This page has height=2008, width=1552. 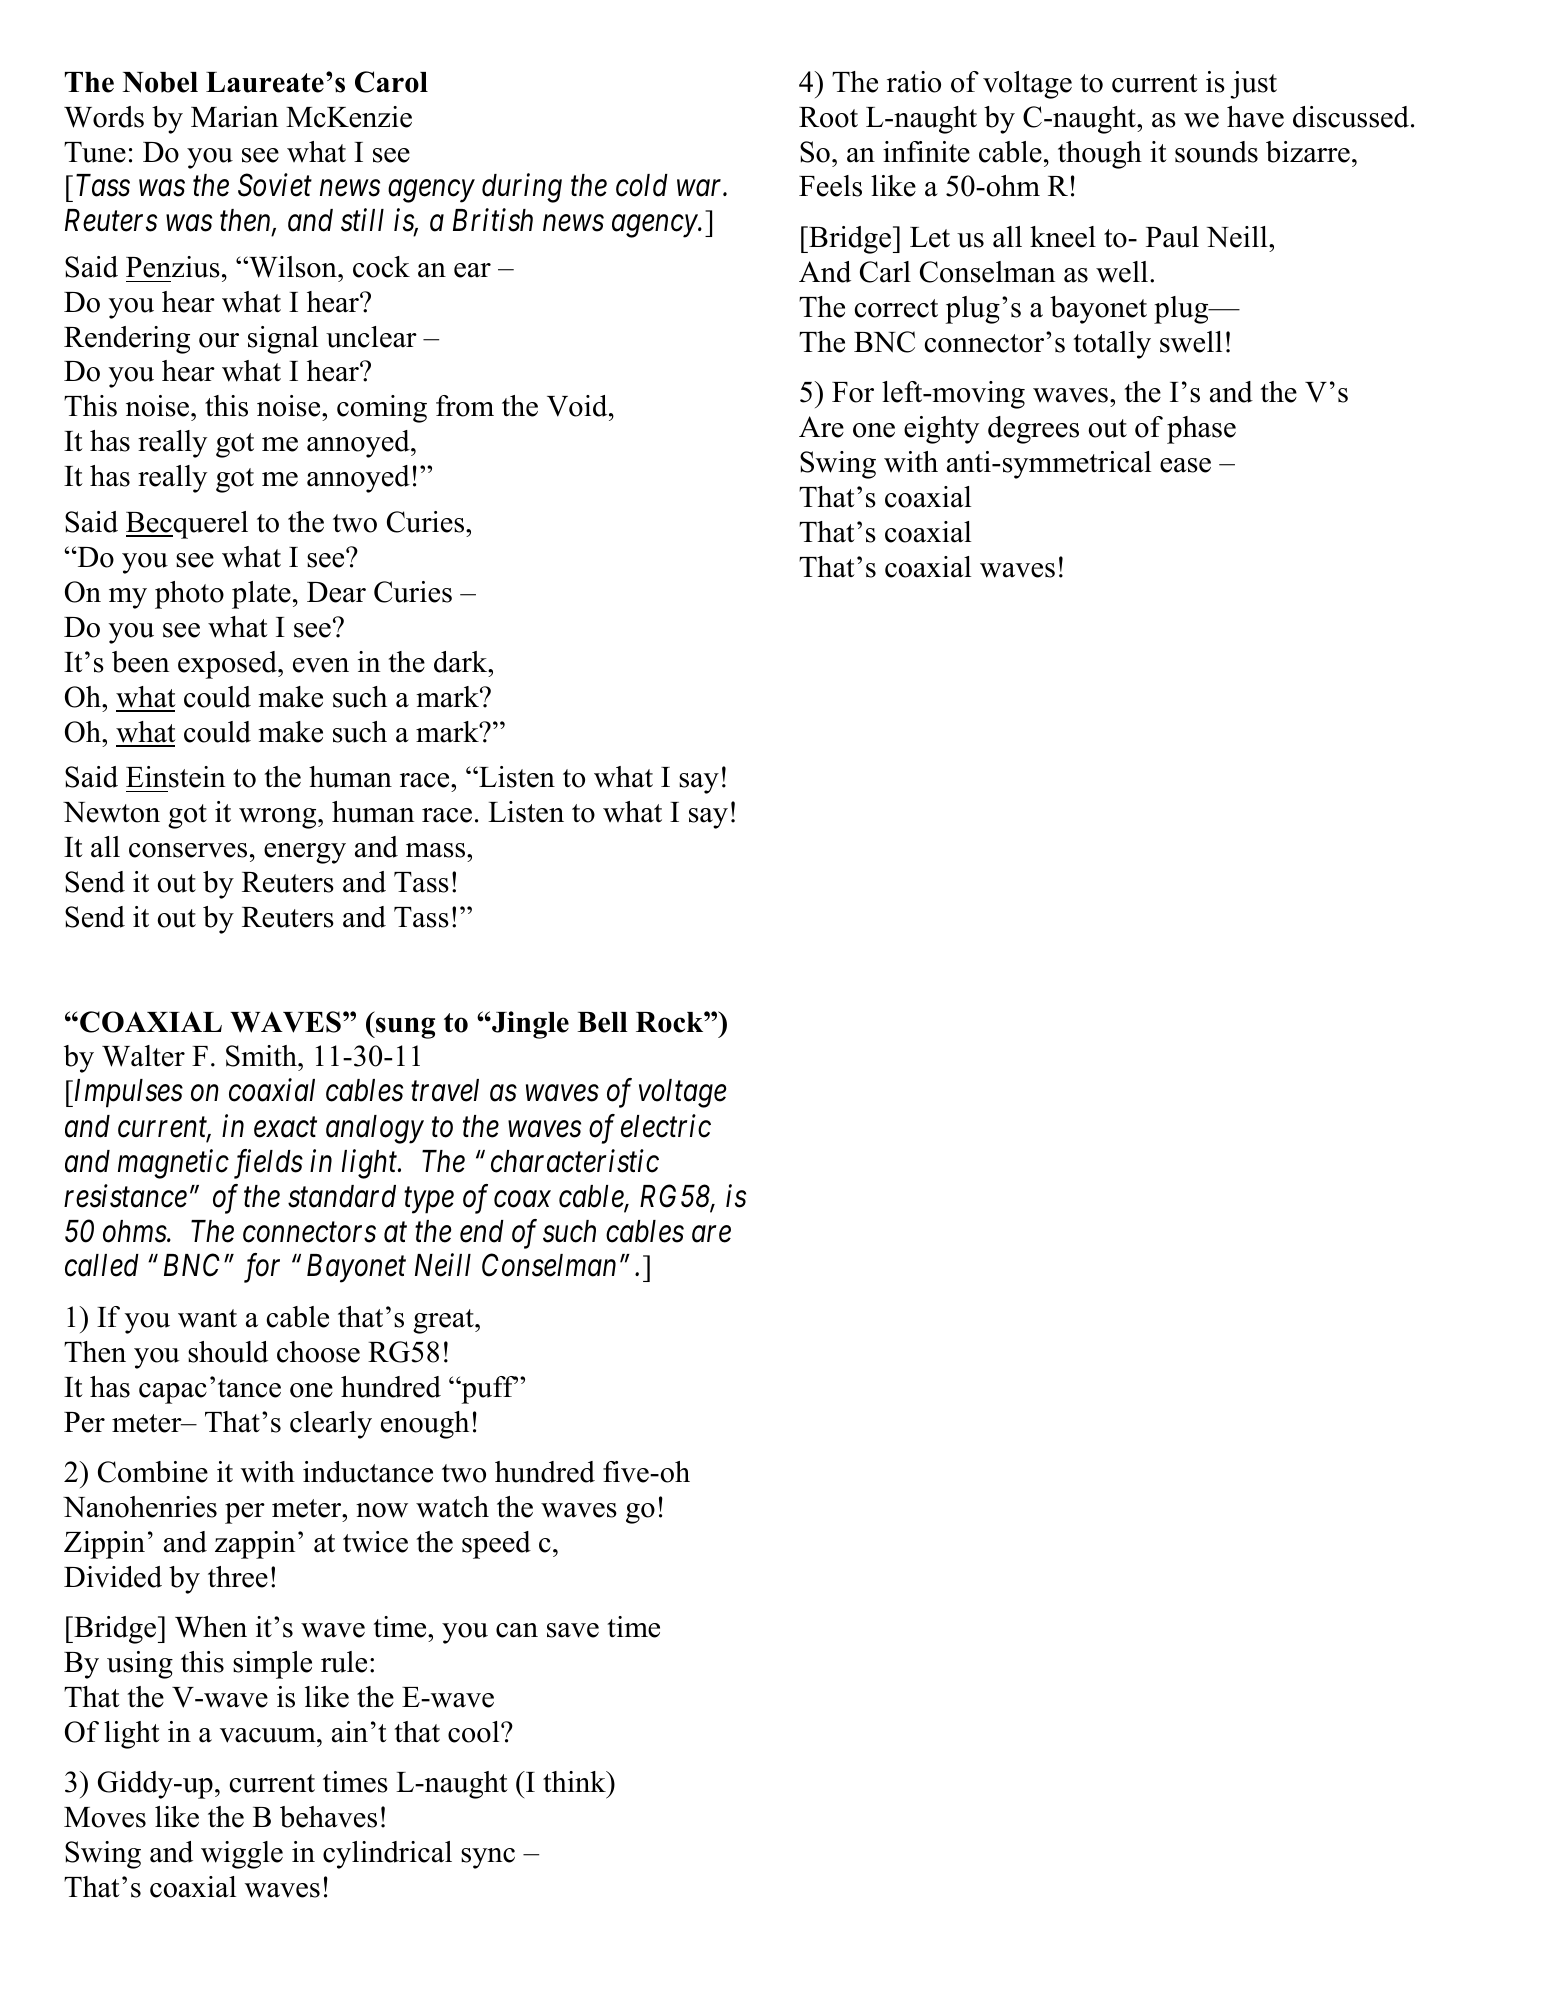 What do you see at coordinates (462, 662) in the page?
I see `dark` at bounding box center [462, 662].
